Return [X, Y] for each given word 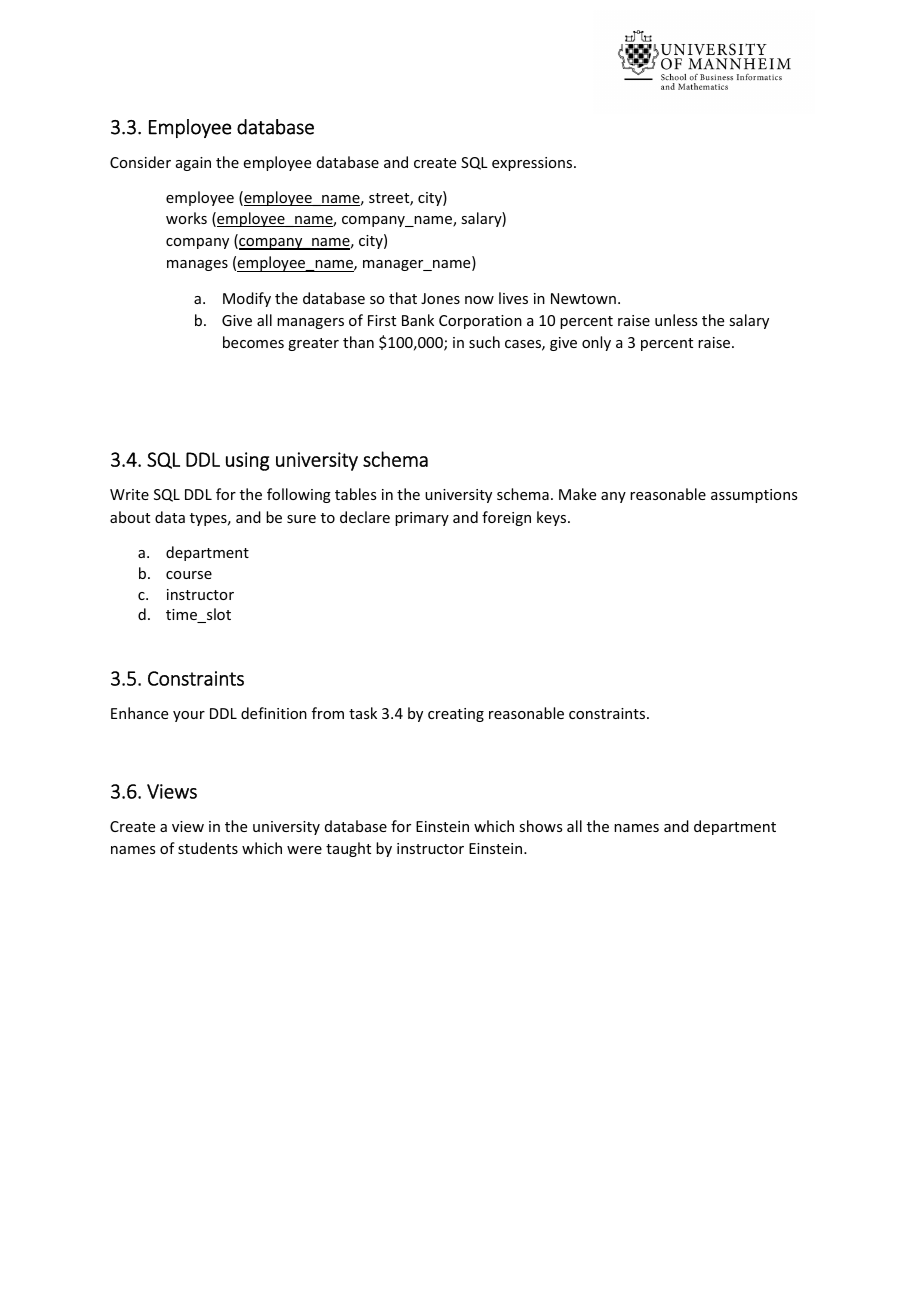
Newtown [583, 298]
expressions [533, 164]
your [189, 716]
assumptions [754, 496]
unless [676, 320]
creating [456, 715]
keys [553, 518]
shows [540, 826]
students [208, 848]
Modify [247, 299]
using [247, 461]
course [189, 575]
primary [422, 519]
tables [355, 494]
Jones [440, 298]
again [193, 164]
